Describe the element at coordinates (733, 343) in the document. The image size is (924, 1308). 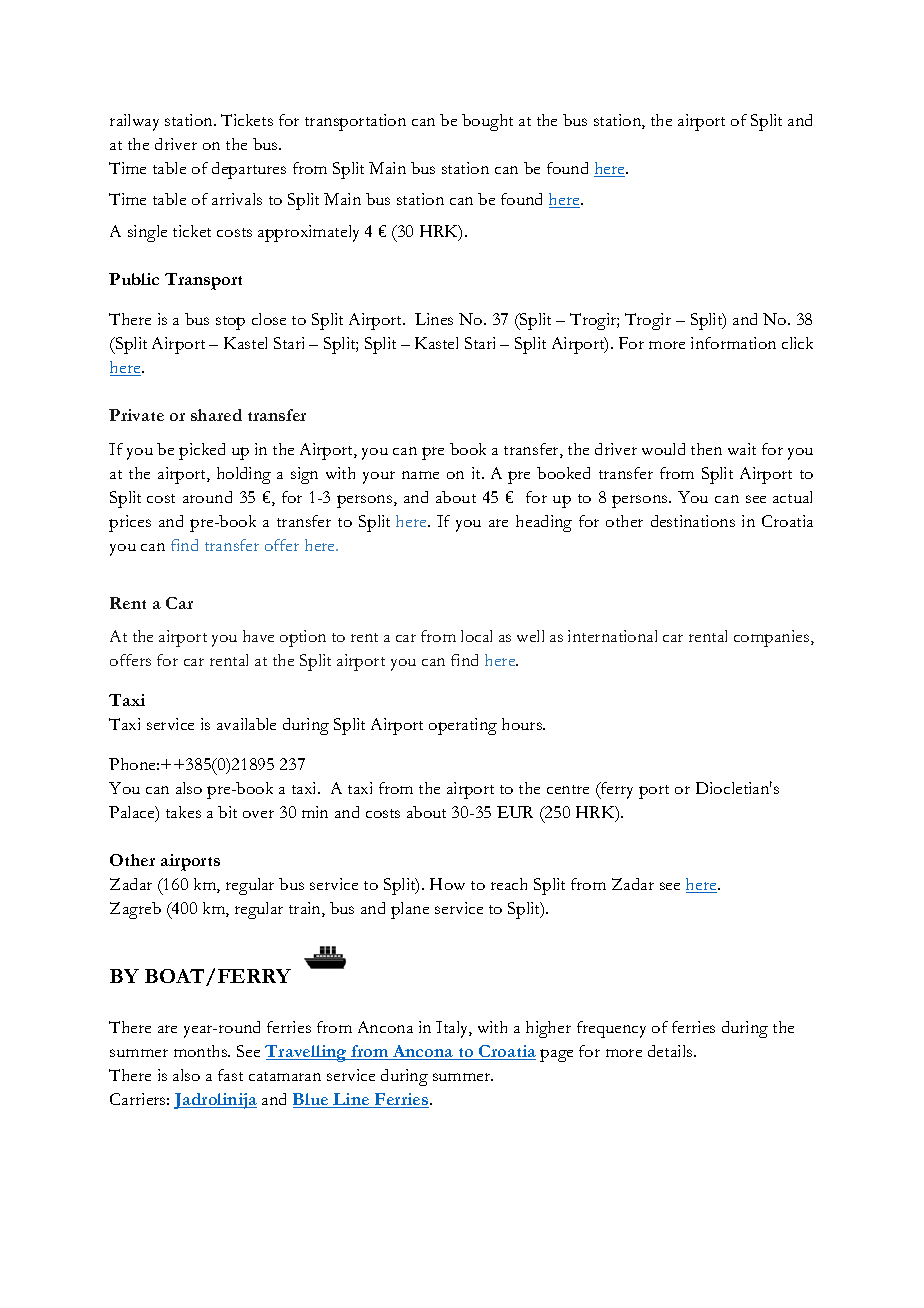
I see `information` at that location.
